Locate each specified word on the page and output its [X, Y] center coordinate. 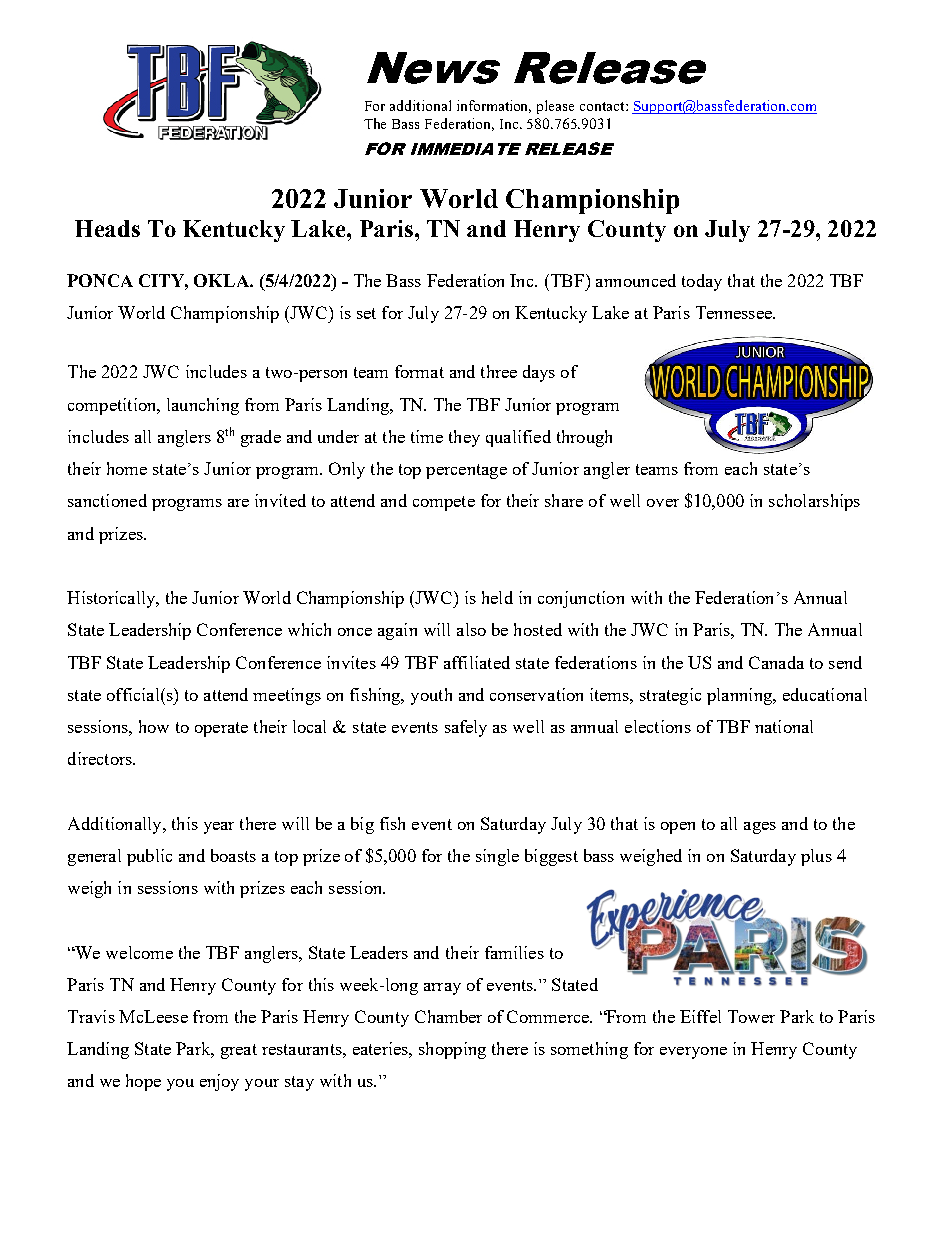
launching [203, 406]
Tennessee [735, 312]
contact [603, 106]
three [499, 371]
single [497, 857]
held [497, 597]
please [555, 107]
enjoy [219, 1082]
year [219, 828]
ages [760, 828]
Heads [107, 228]
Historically [112, 599]
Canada [776, 662]
